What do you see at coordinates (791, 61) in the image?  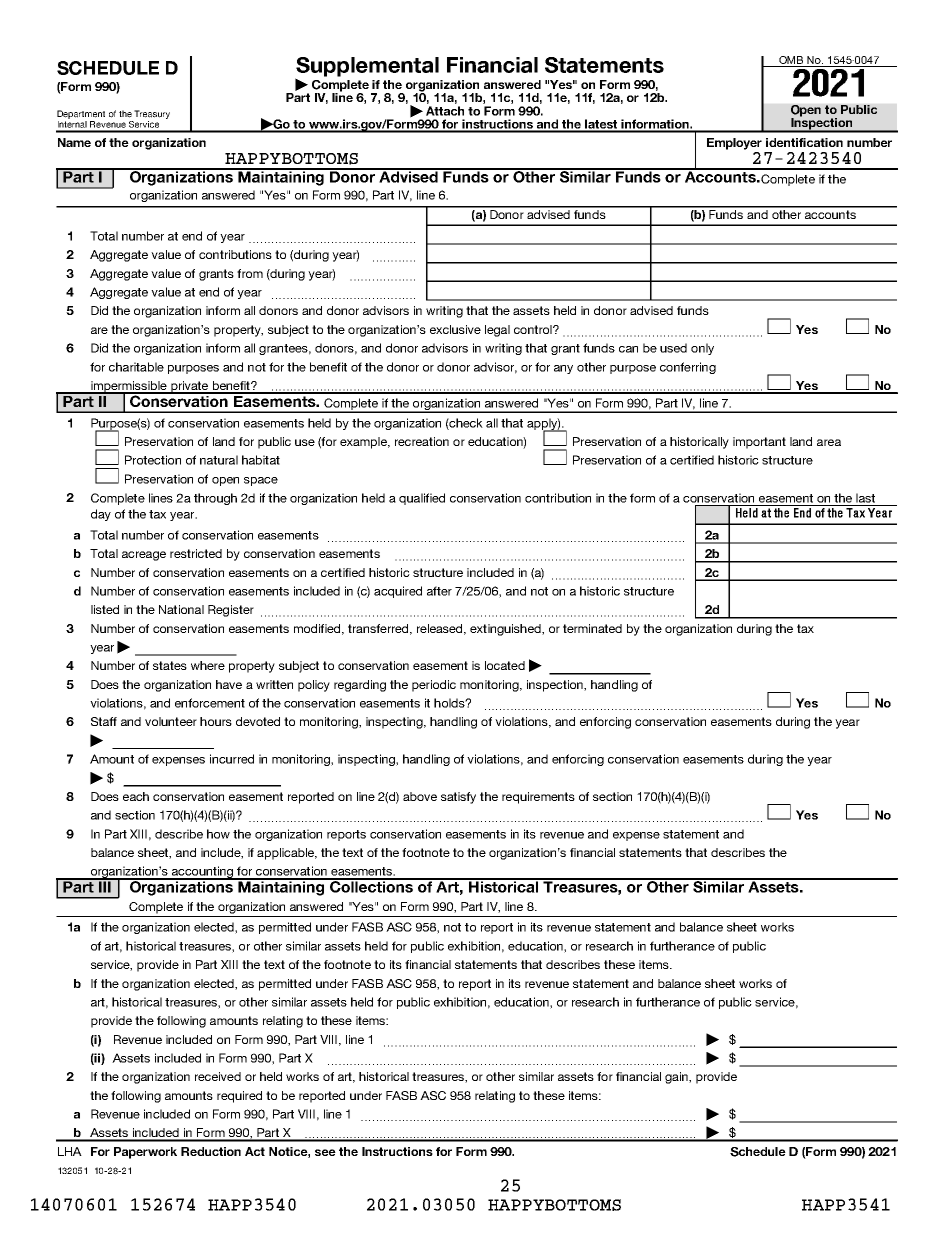 I see `OMB` at bounding box center [791, 61].
